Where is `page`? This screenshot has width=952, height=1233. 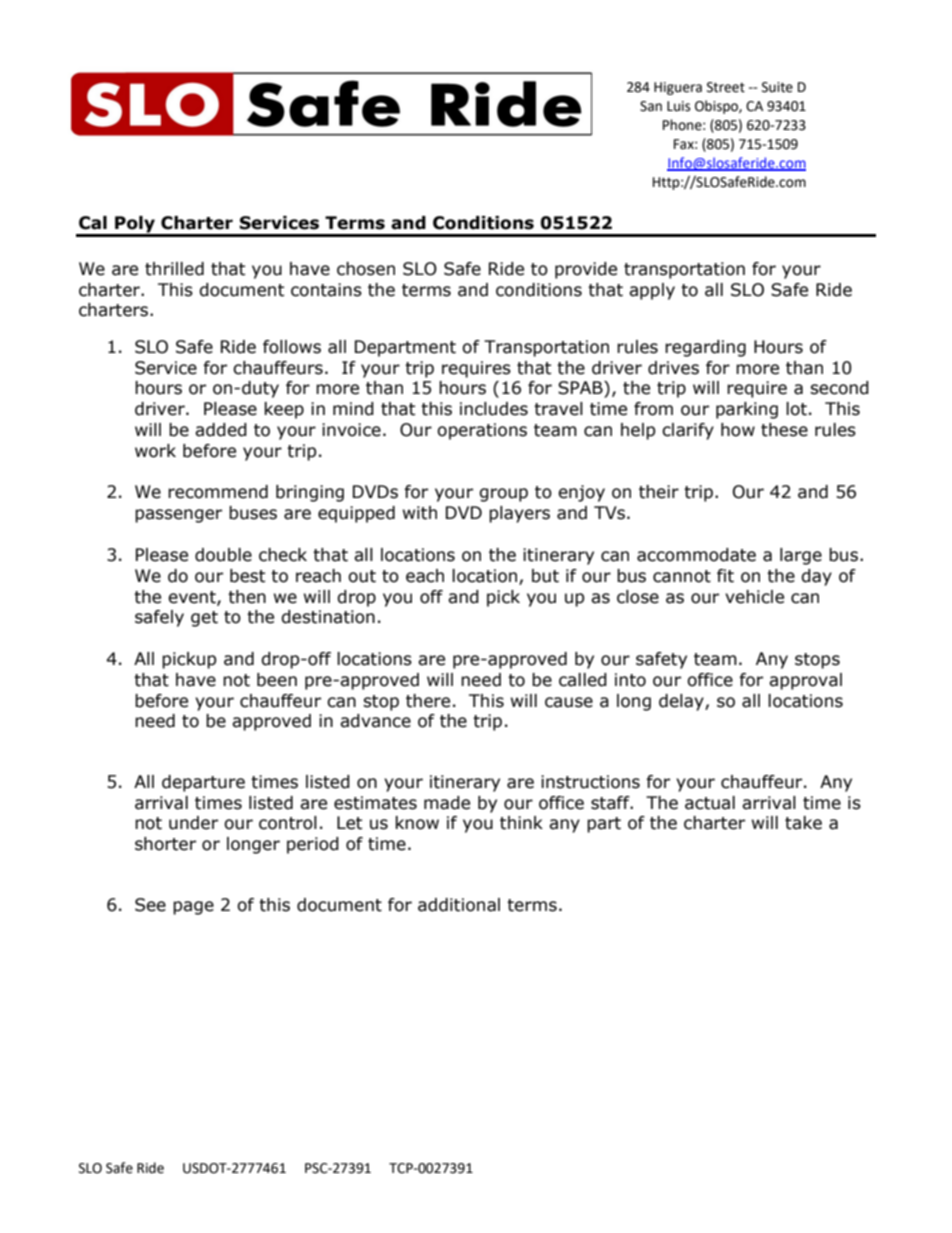 page is located at coordinates (193, 908).
